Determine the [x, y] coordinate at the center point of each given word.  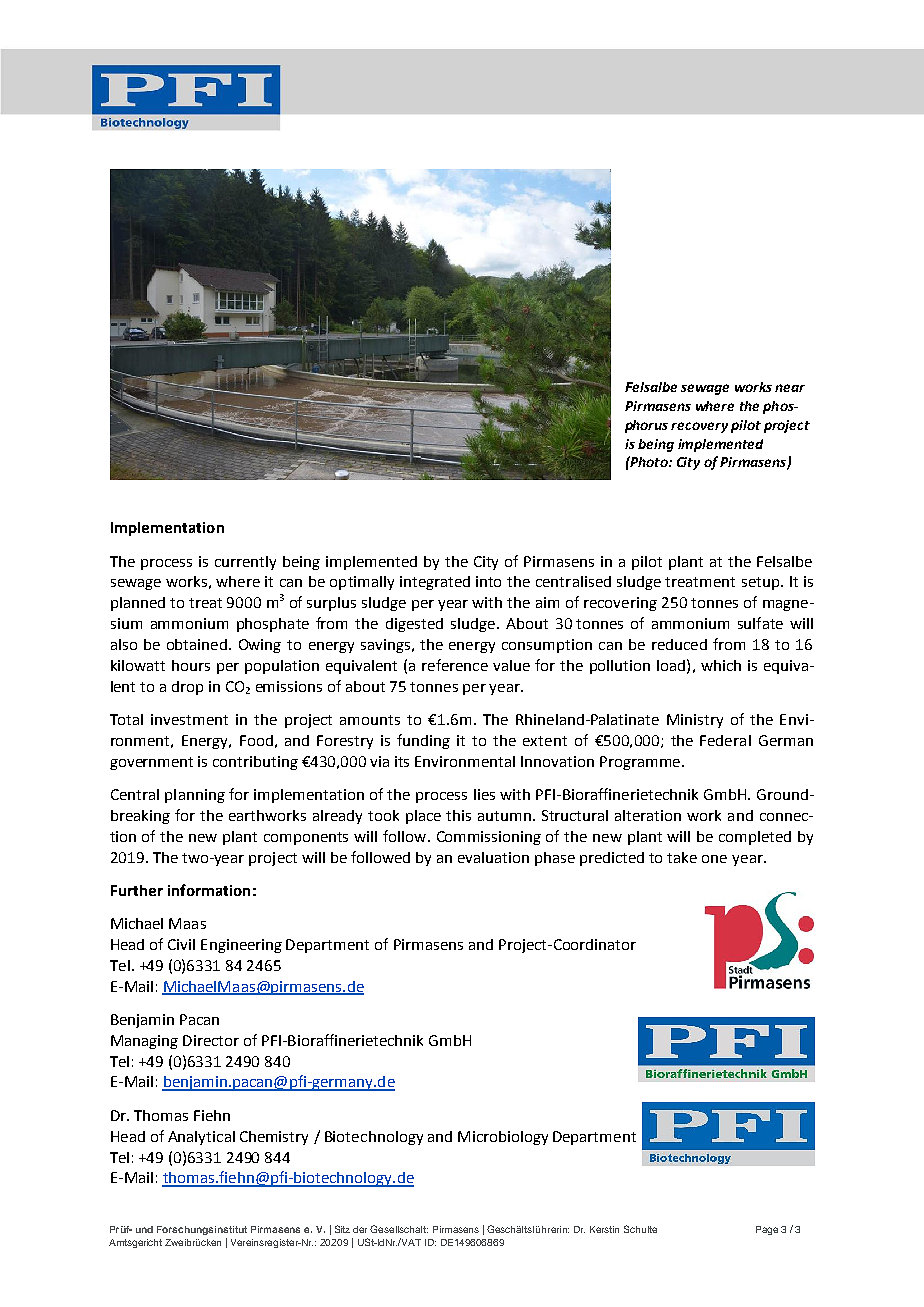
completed [755, 838]
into [488, 581]
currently [245, 563]
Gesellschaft [399, 1229]
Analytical [201, 1138]
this [458, 815]
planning [195, 796]
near [790, 388]
